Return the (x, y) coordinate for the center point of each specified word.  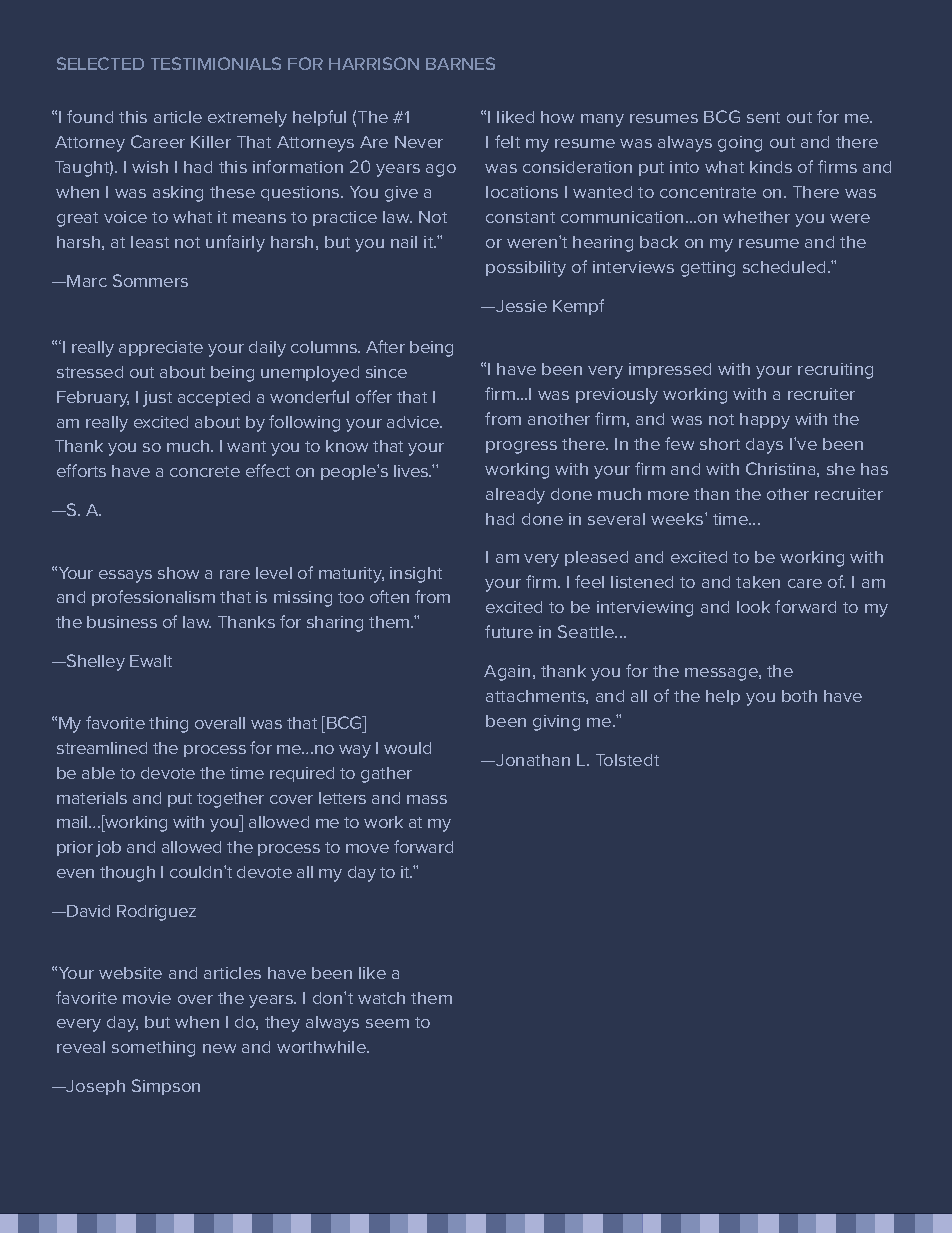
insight (416, 575)
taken (758, 582)
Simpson (166, 1087)
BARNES (460, 63)
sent (763, 117)
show (178, 573)
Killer (211, 142)
